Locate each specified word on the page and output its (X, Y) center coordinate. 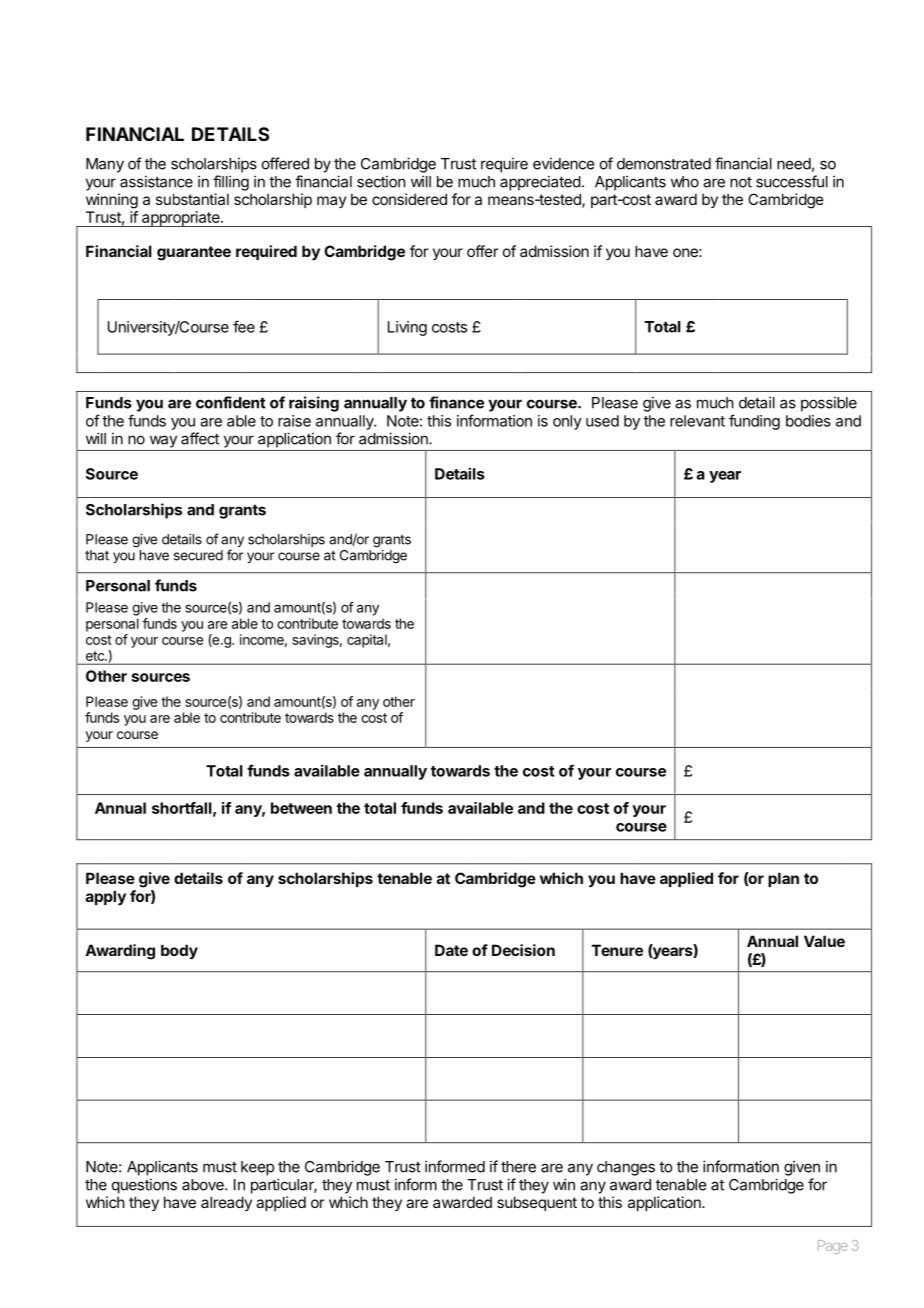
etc (96, 656)
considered (409, 199)
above (204, 1185)
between (301, 808)
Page (832, 1247)
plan (783, 879)
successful (792, 181)
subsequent (537, 1203)
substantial (192, 199)
